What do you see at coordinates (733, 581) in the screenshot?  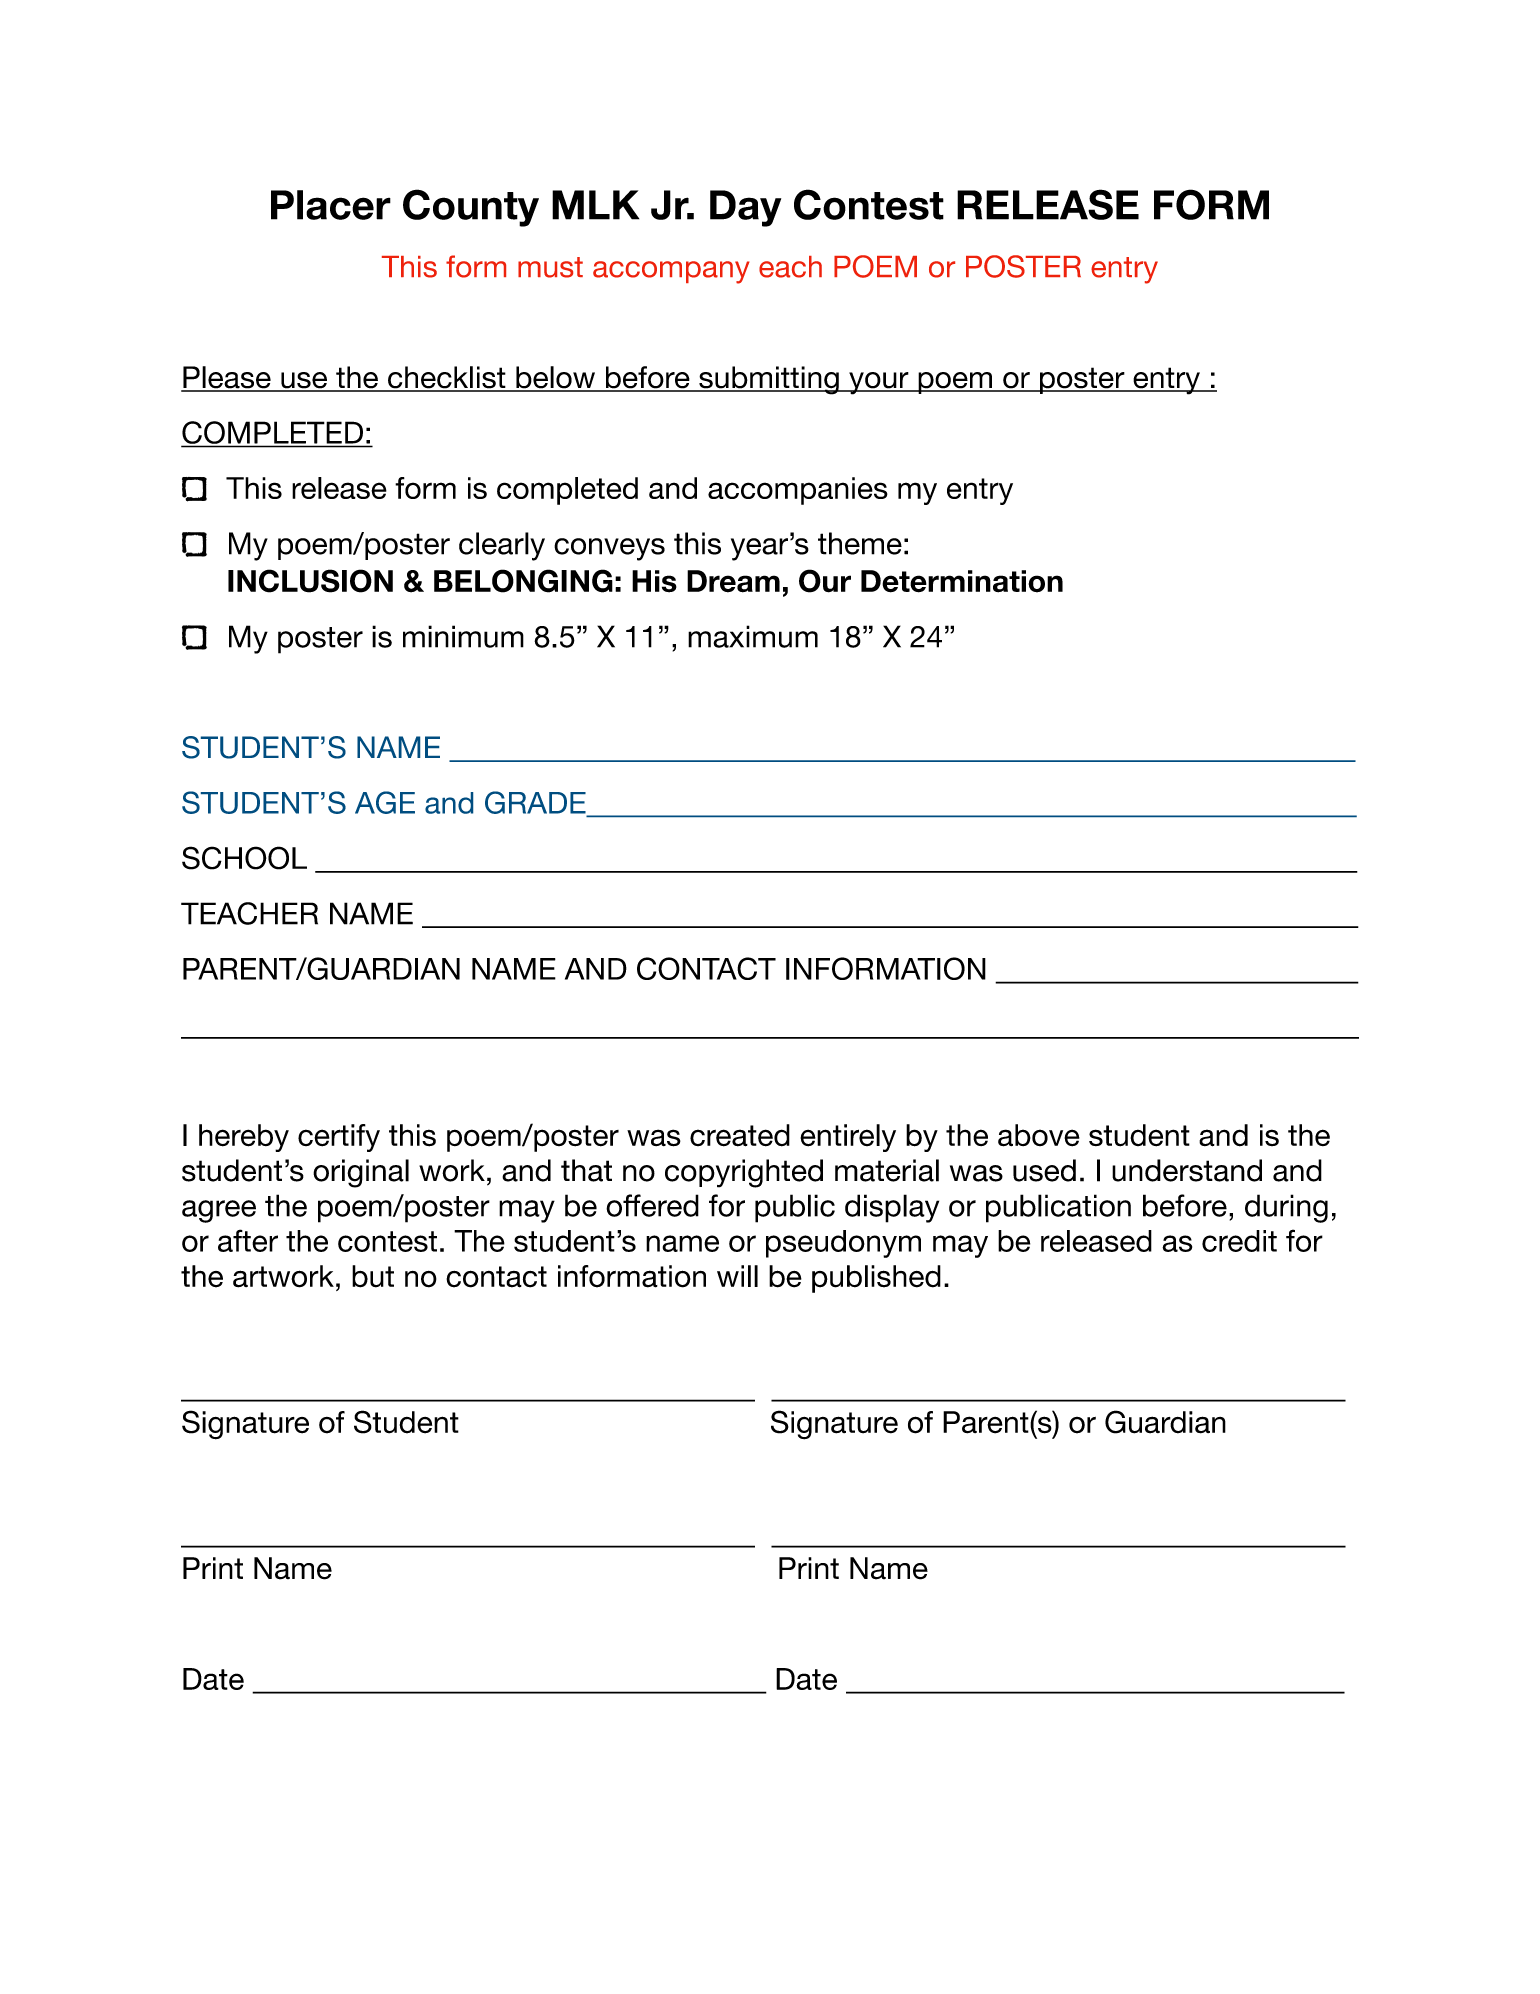 I see `Dream` at bounding box center [733, 581].
